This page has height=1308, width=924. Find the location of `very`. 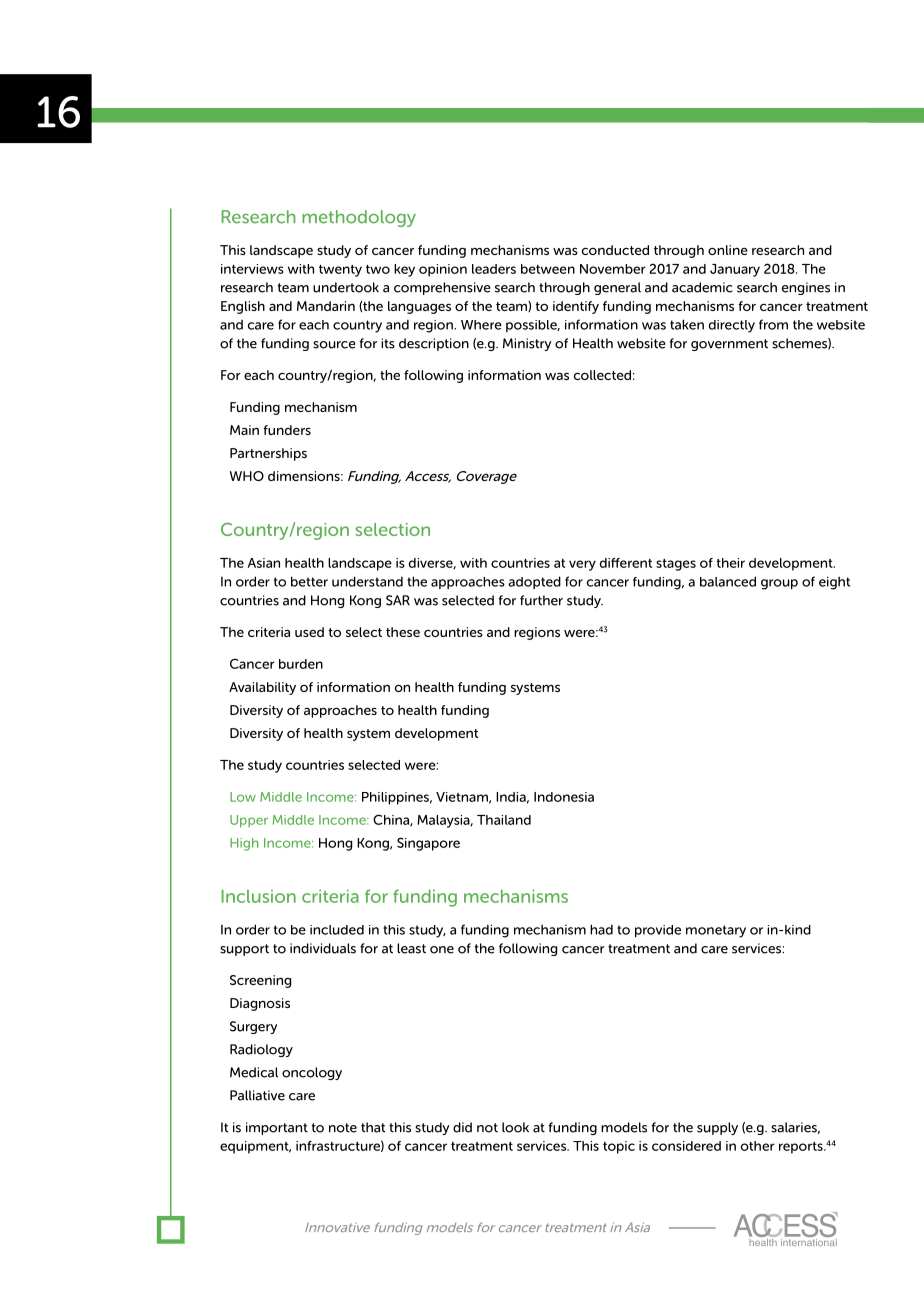

very is located at coordinates (582, 565).
